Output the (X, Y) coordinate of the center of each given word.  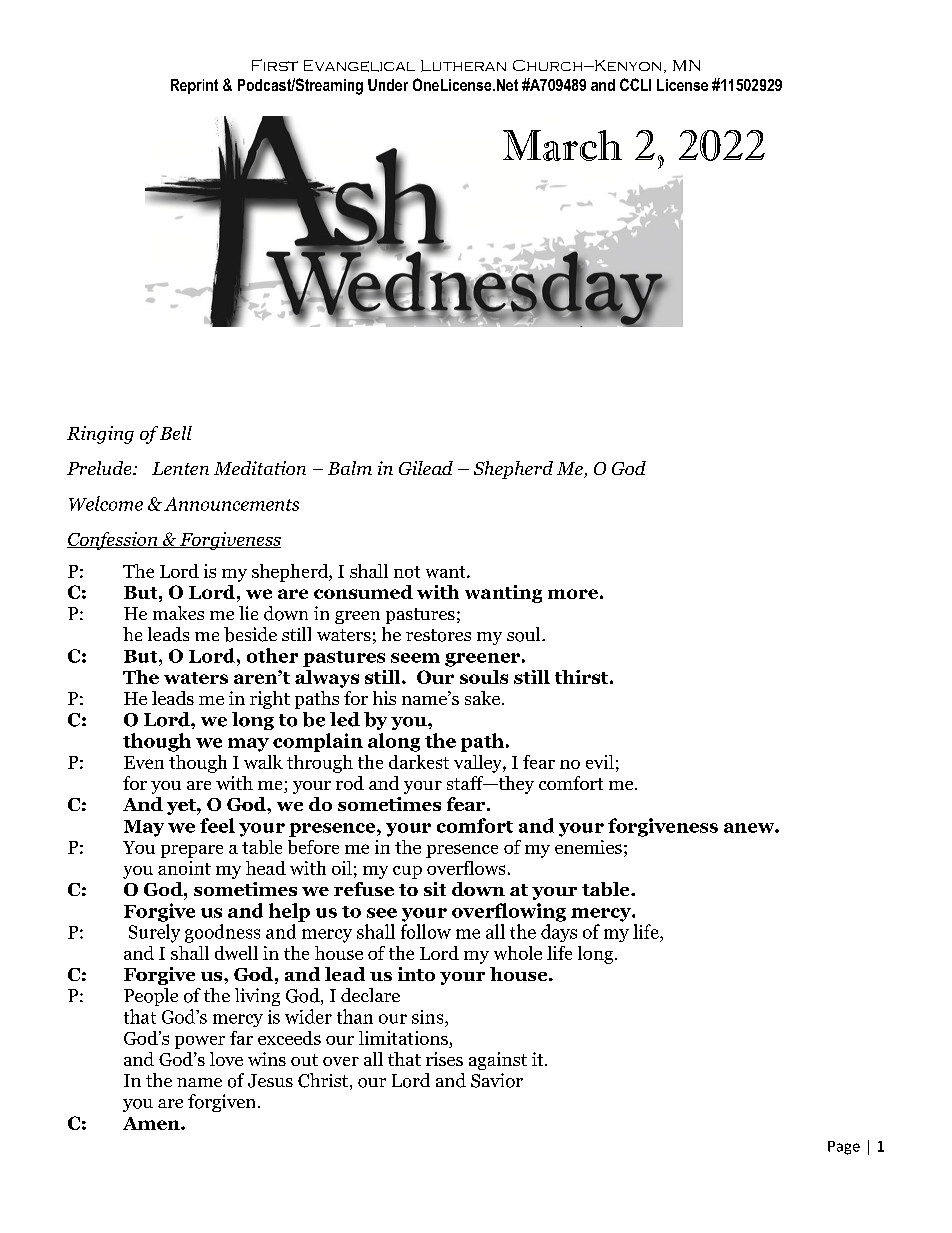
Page (844, 1148)
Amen (152, 1123)
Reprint (194, 86)
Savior (497, 1080)
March (562, 145)
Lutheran (463, 66)
